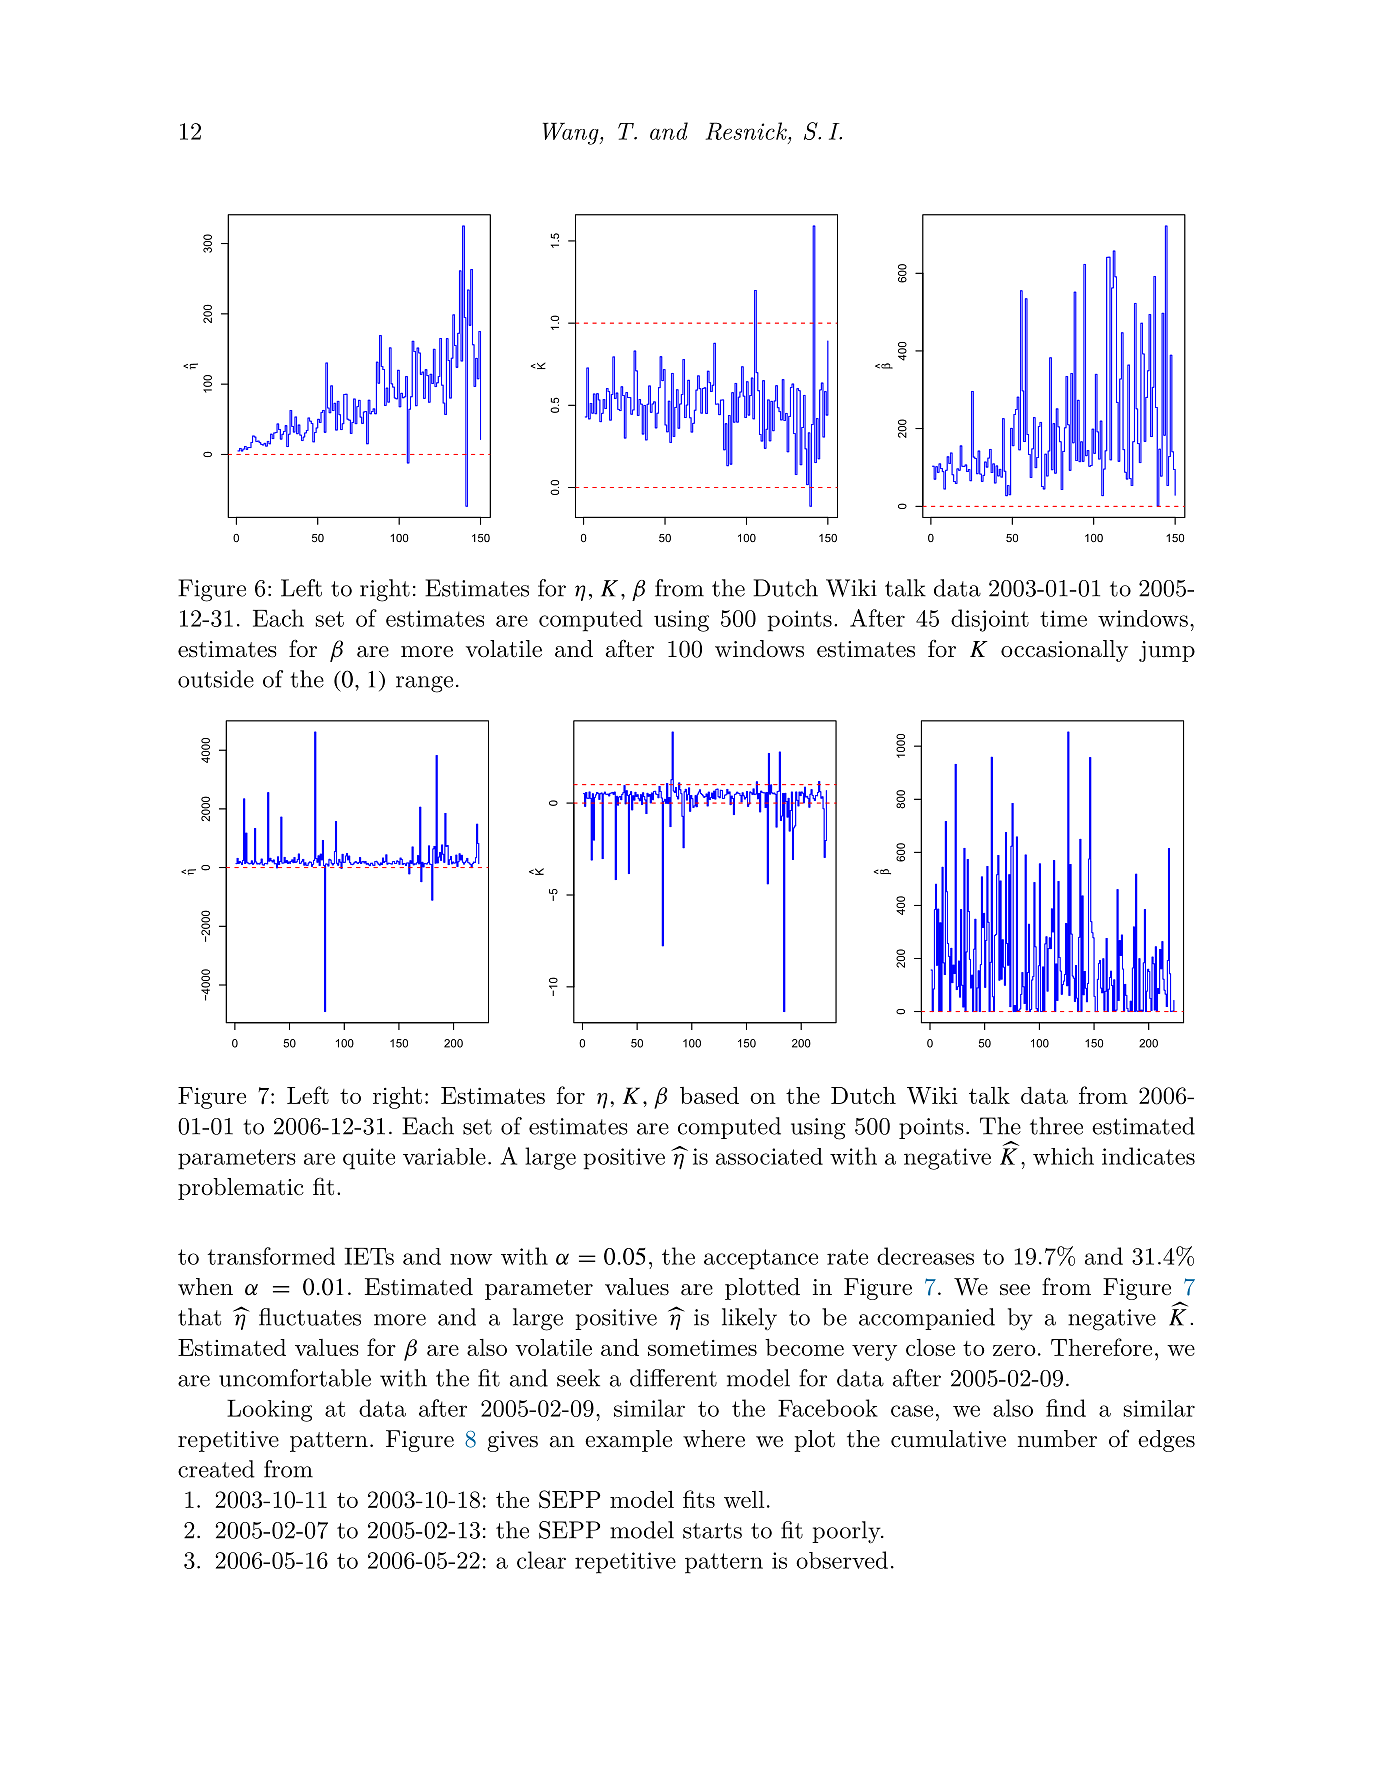  I want to click on outside, so click(216, 679).
